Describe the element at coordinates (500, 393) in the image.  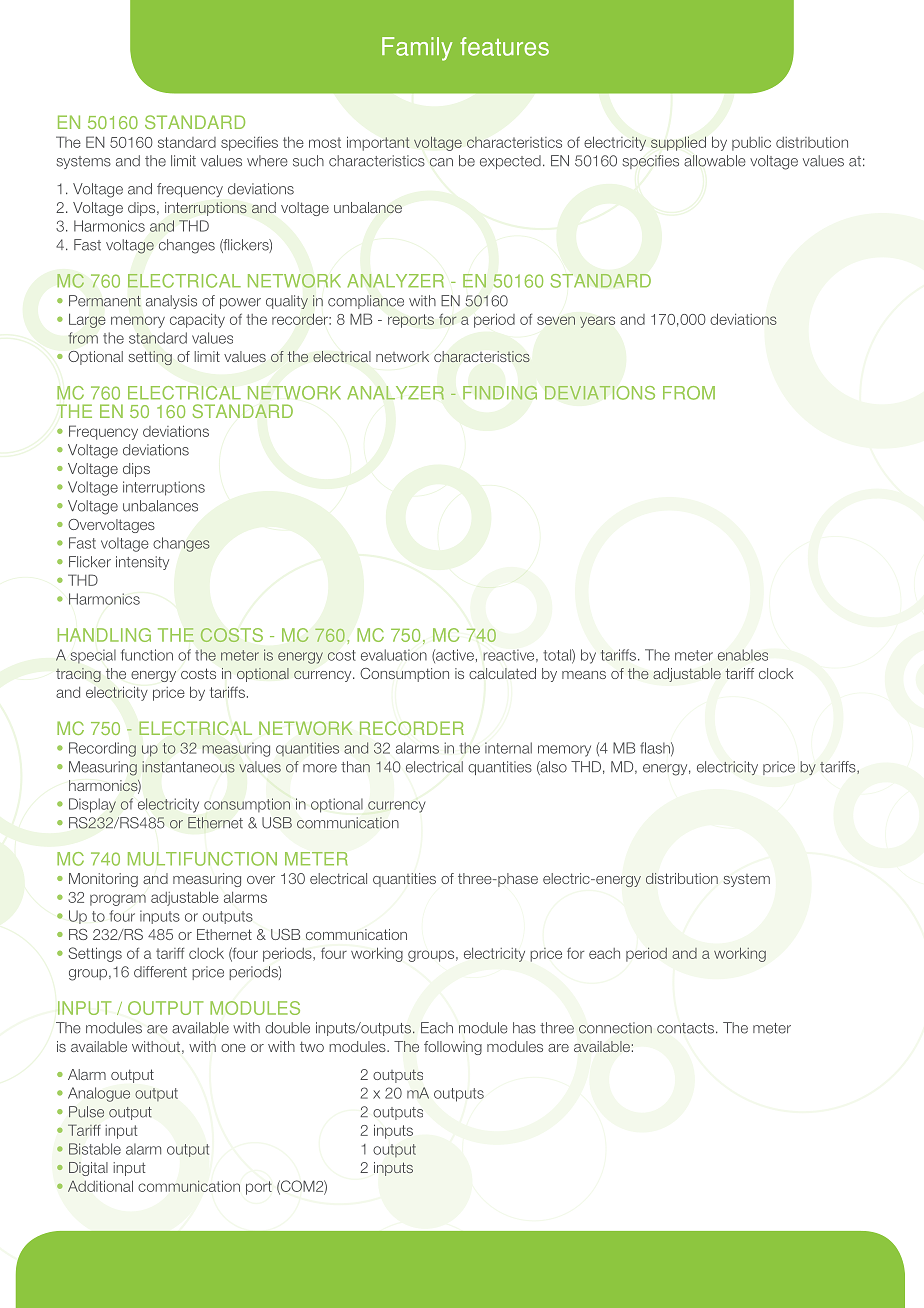
I see `FINDING` at that location.
